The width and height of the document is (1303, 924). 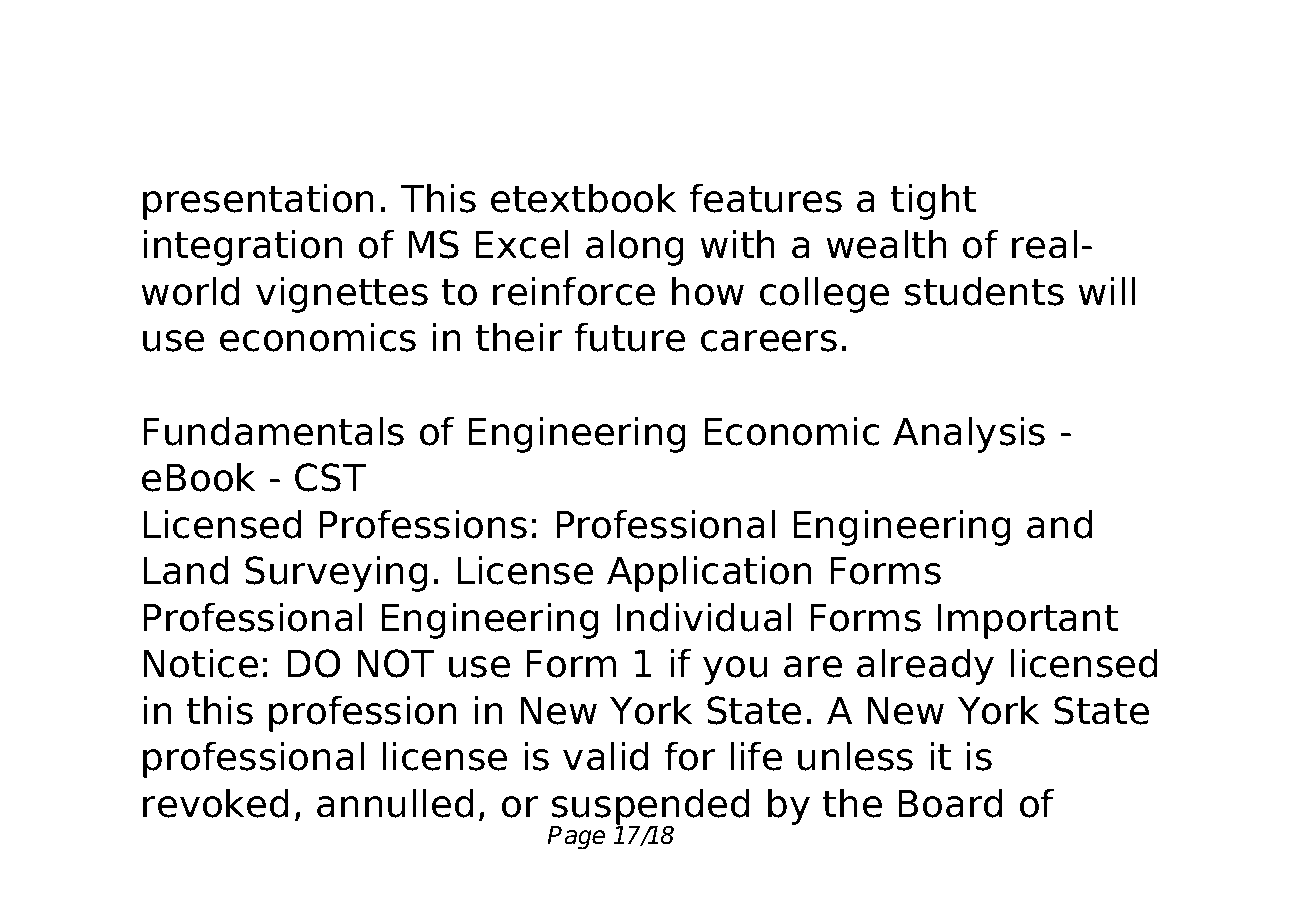 I want to click on tight, so click(x=933, y=201).
